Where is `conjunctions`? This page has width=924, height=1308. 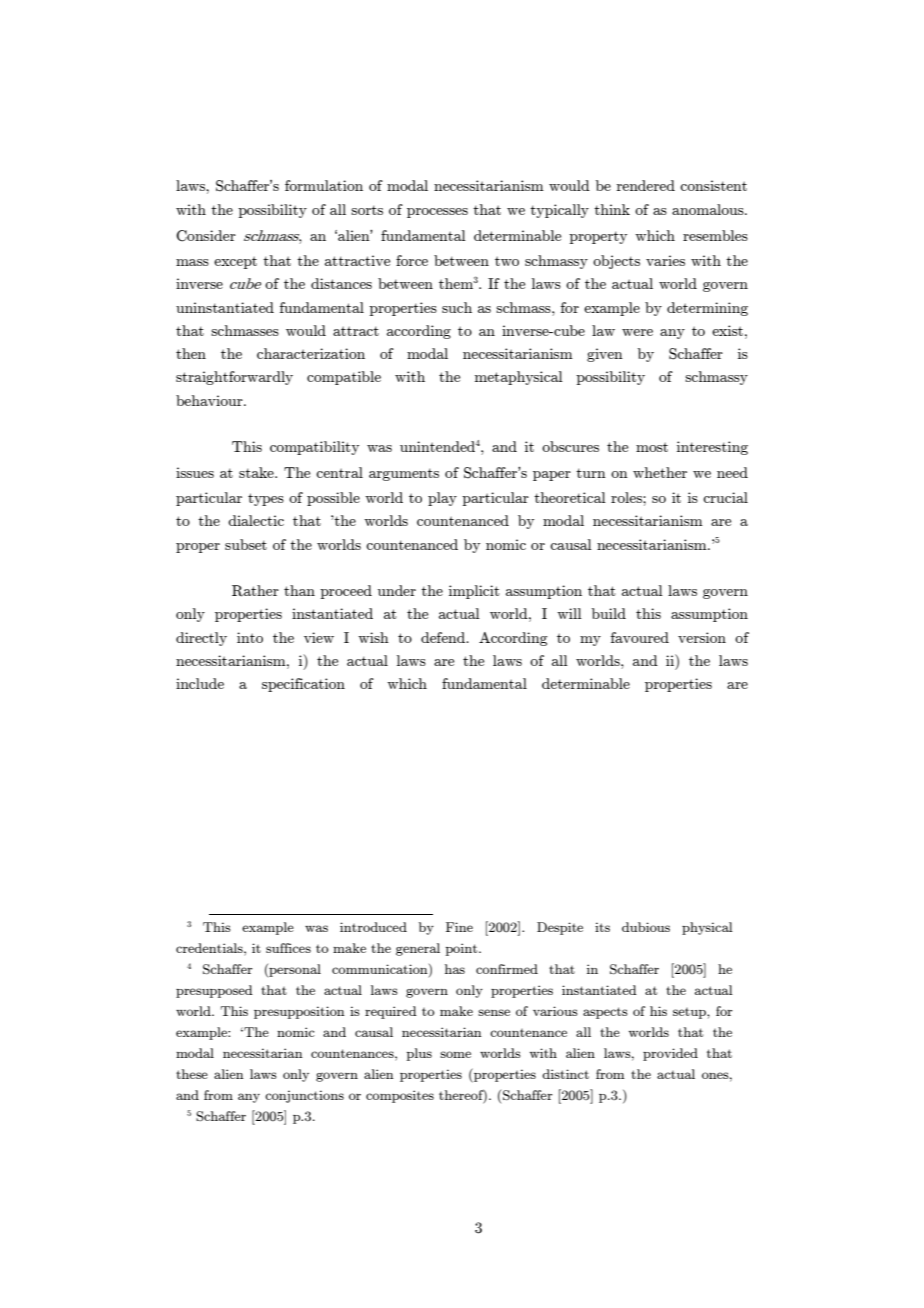 conjunctions is located at coordinates (304, 1096).
